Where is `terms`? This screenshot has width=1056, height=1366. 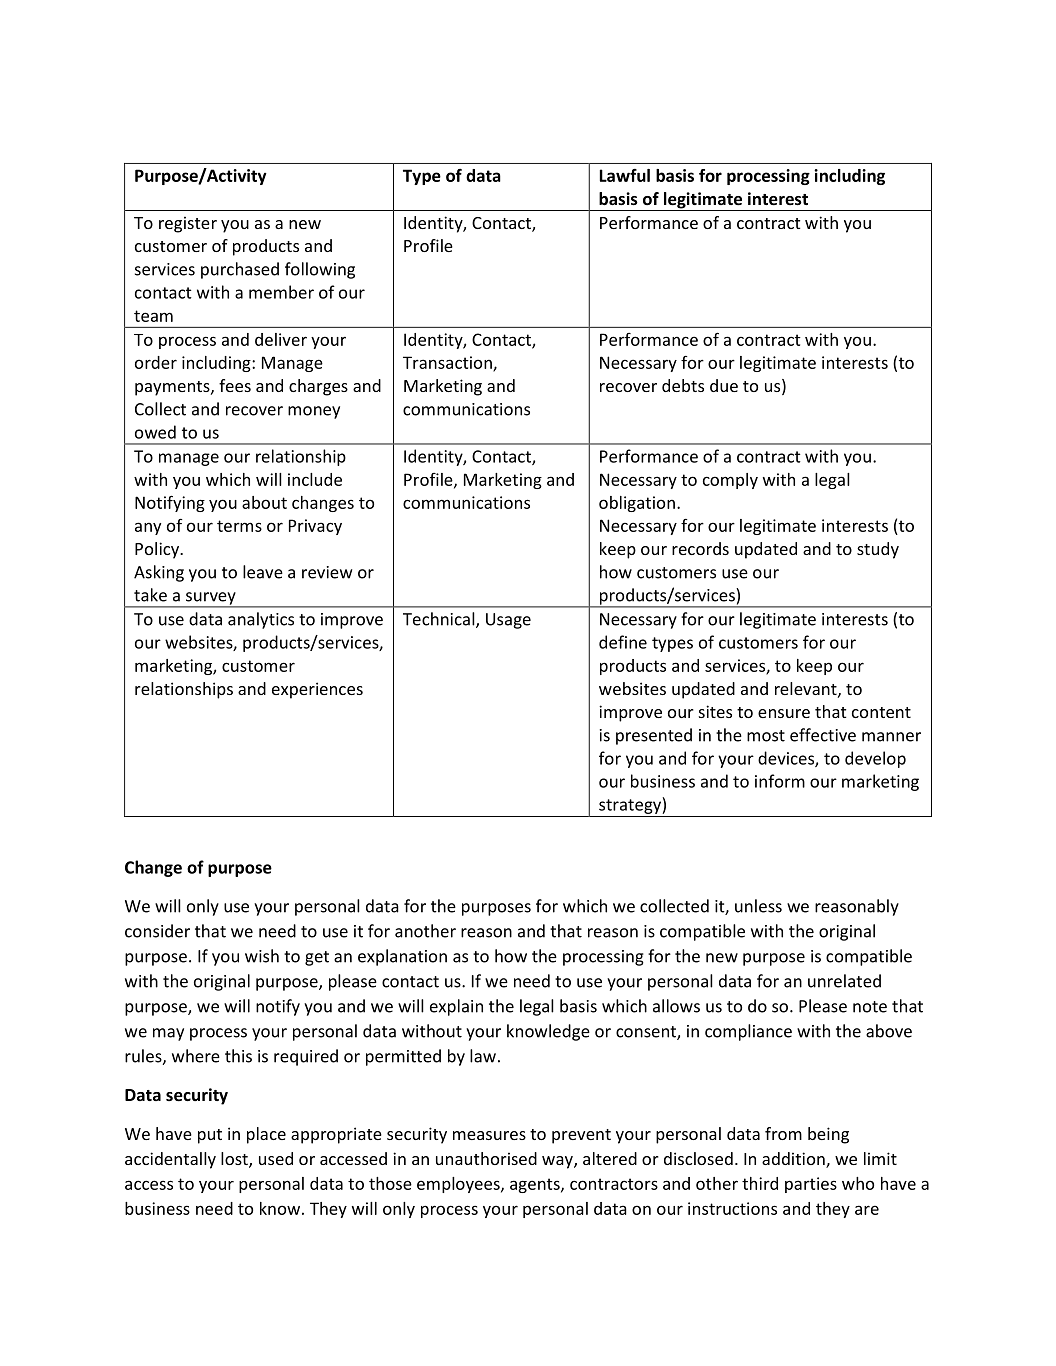 terms is located at coordinates (239, 526).
